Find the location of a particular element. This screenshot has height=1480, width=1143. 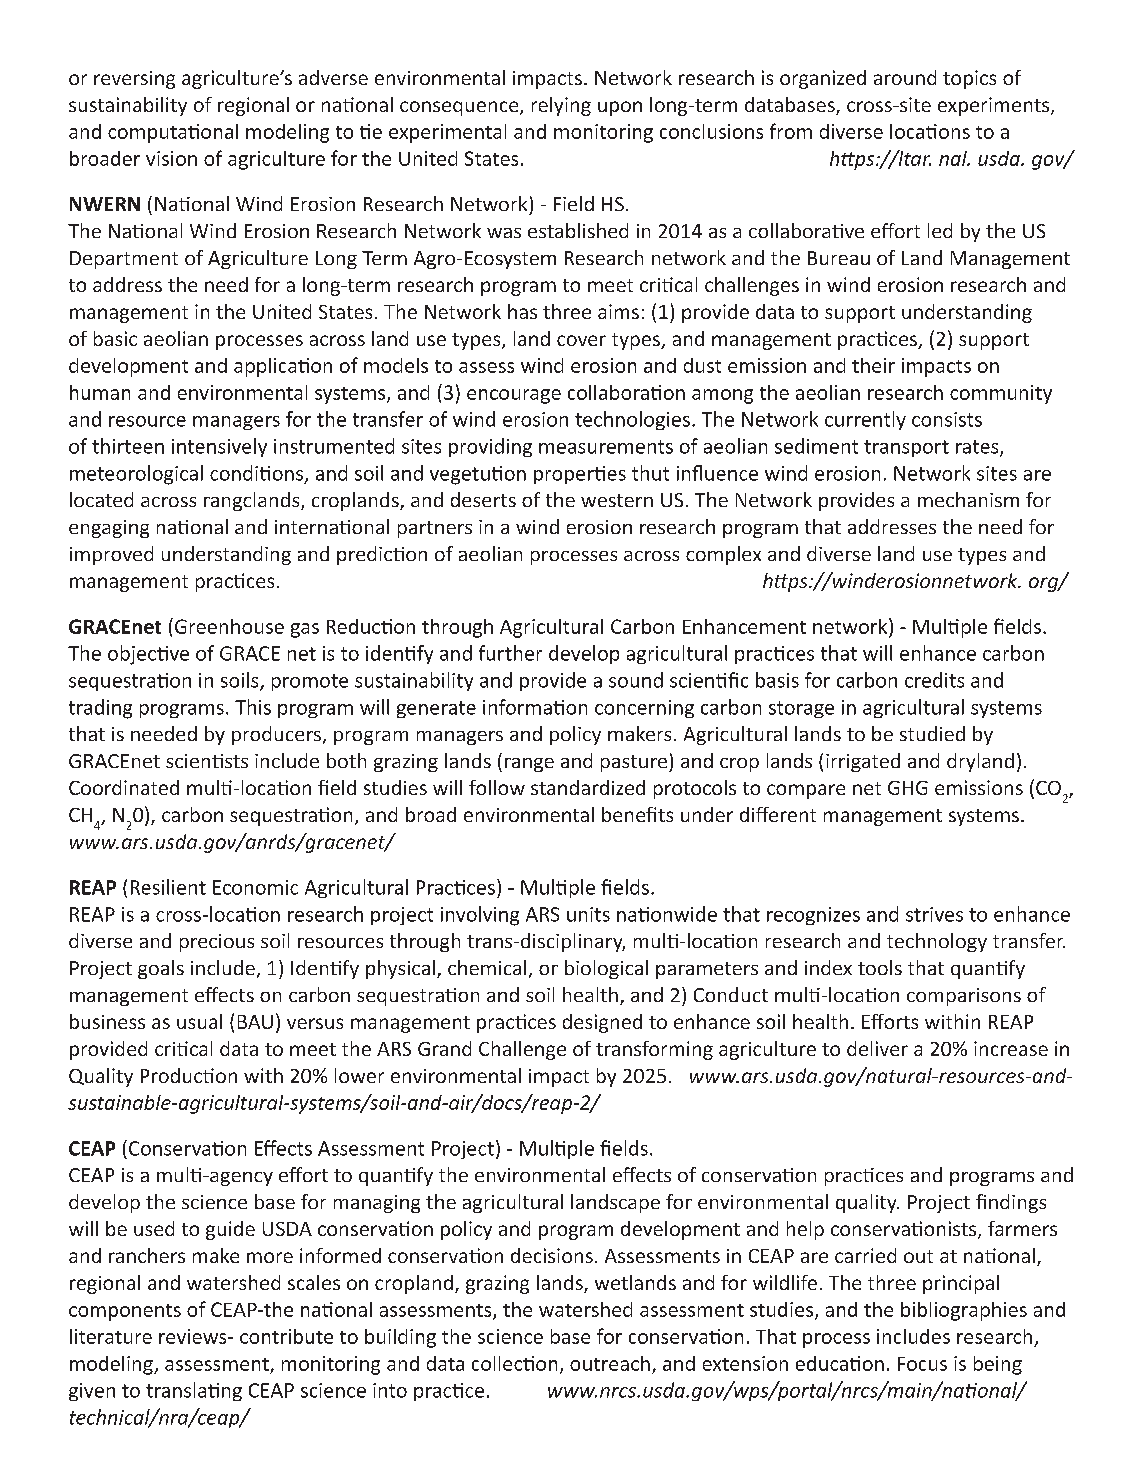

around is located at coordinates (905, 77).
